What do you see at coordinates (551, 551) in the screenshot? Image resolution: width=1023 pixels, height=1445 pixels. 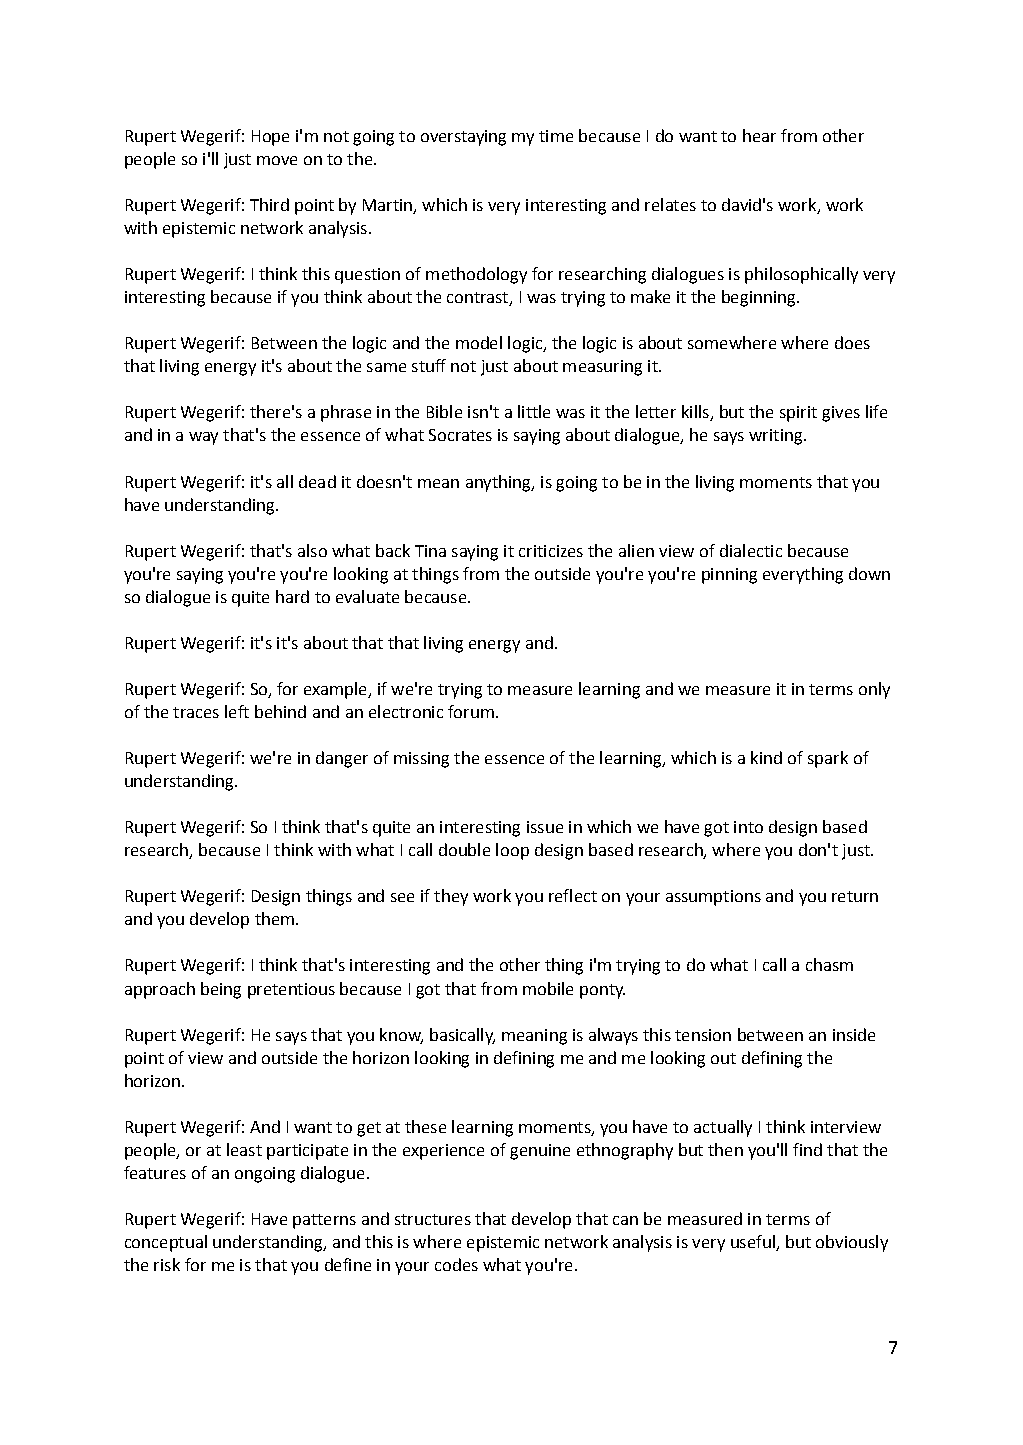 I see `criticizes` at bounding box center [551, 551].
